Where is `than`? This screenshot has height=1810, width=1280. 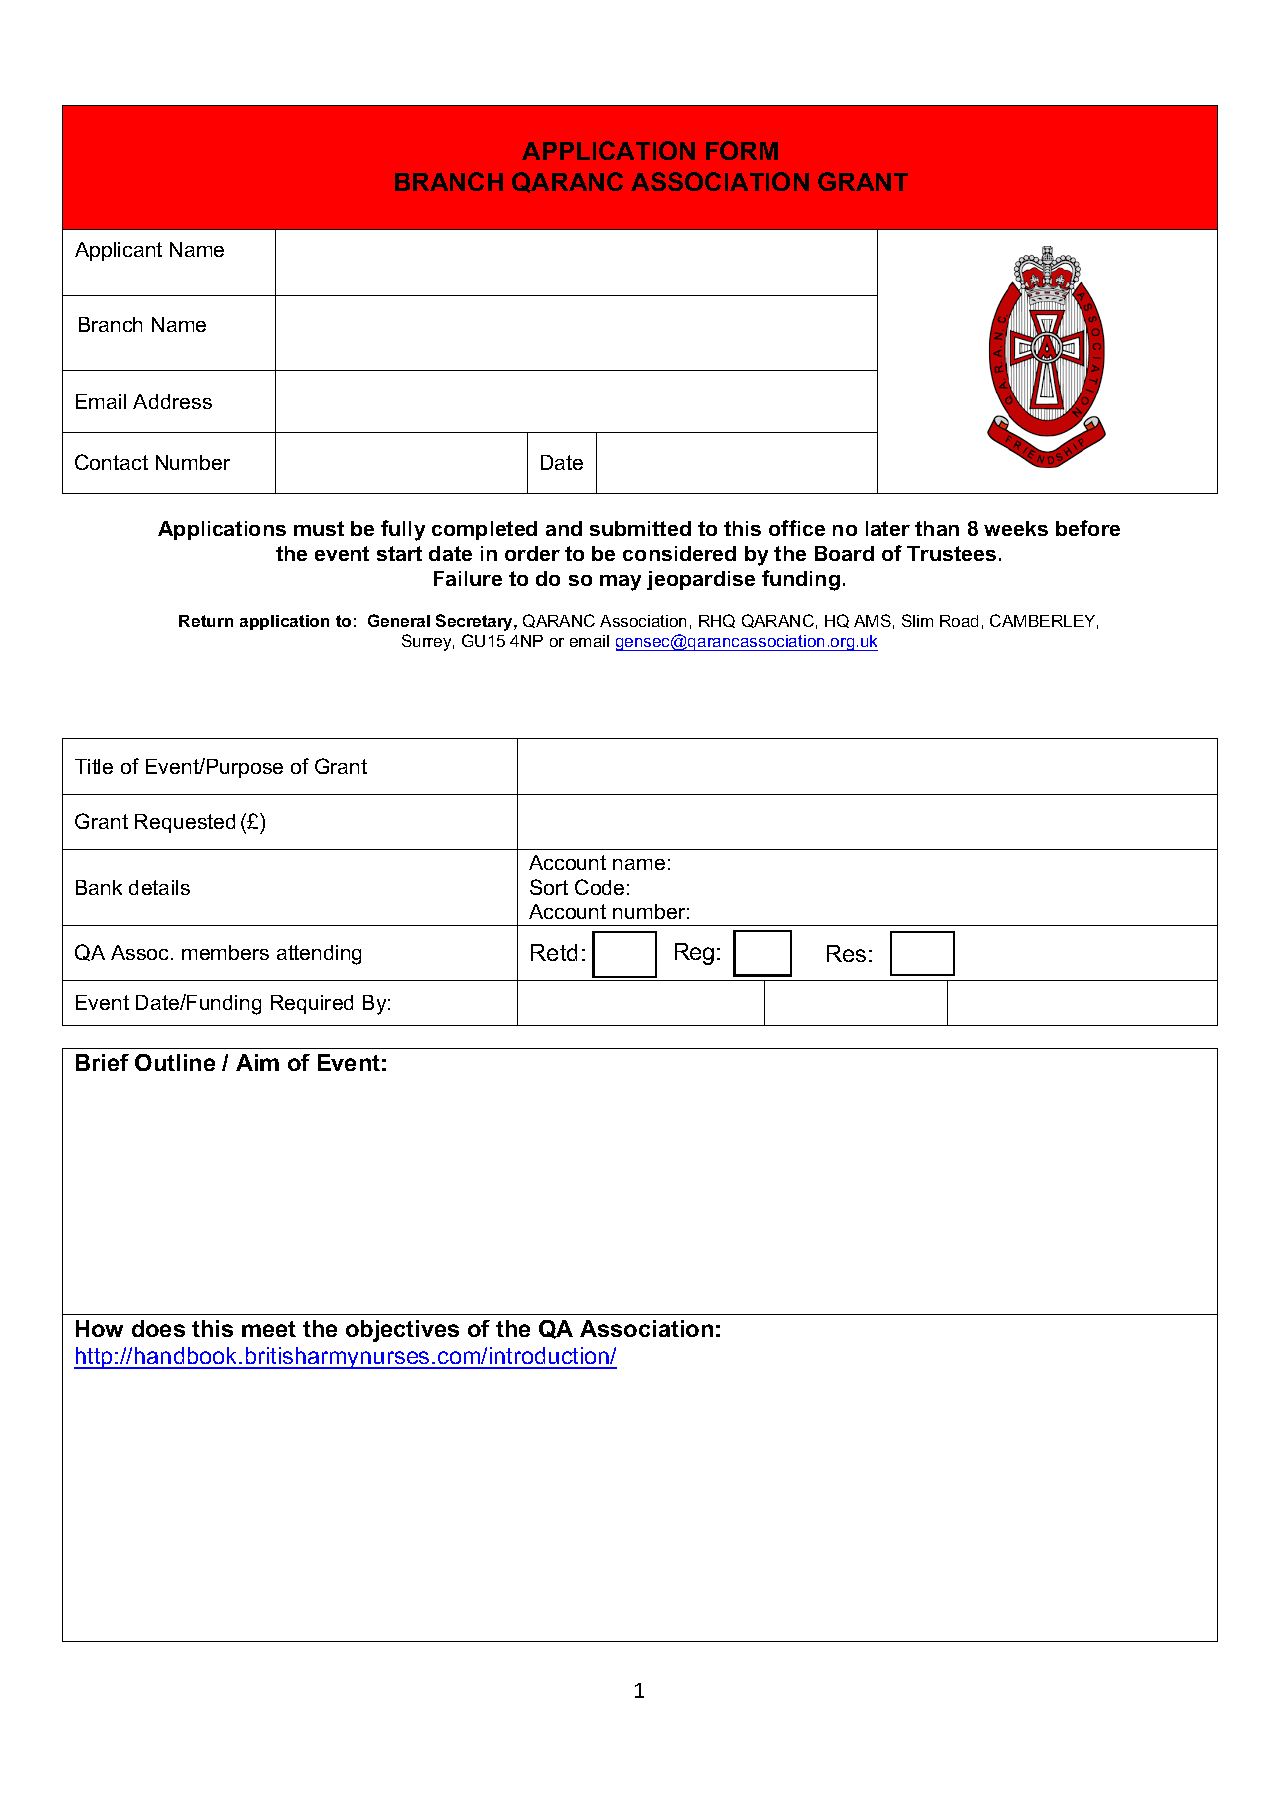 than is located at coordinates (937, 528).
